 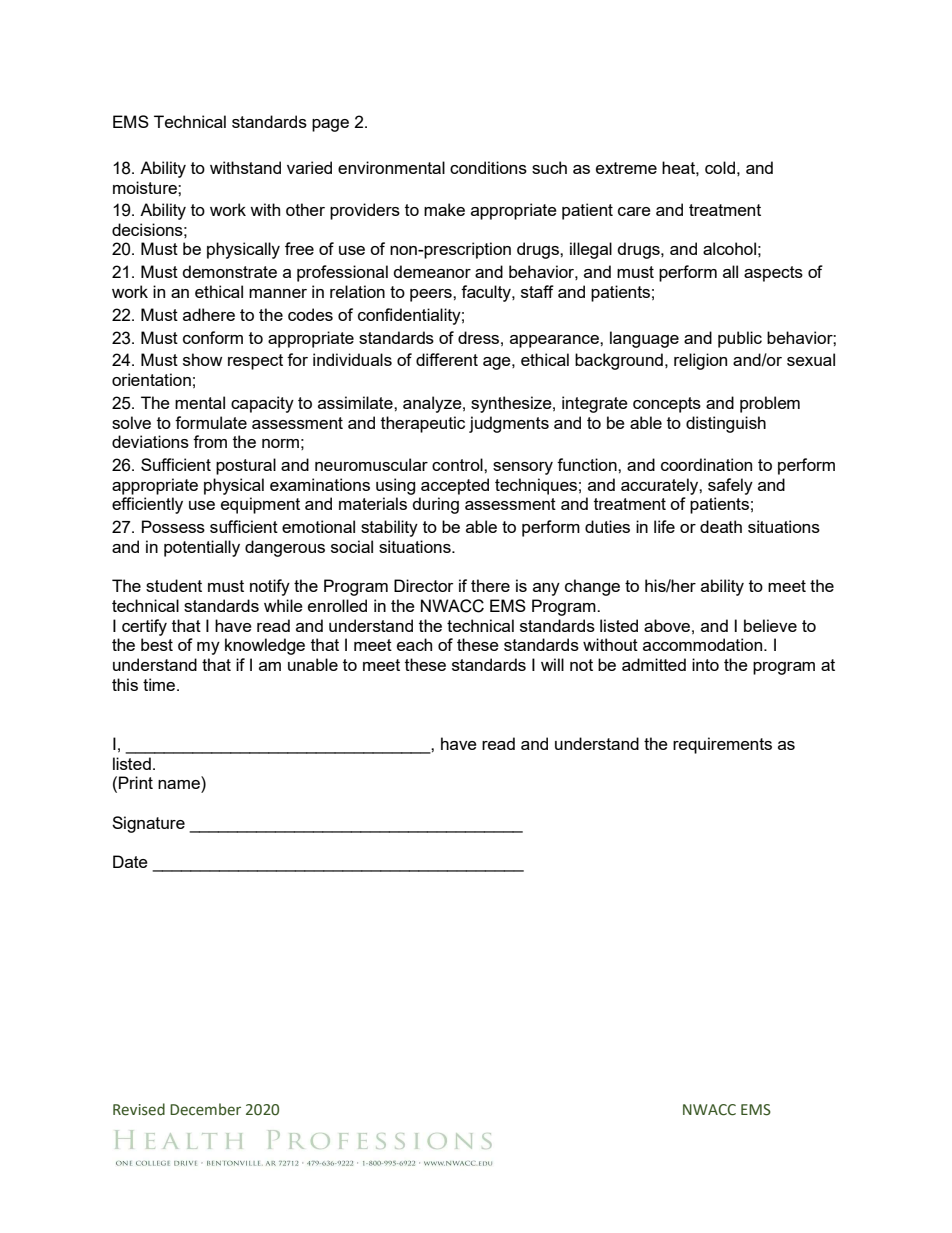 What do you see at coordinates (490, 585) in the image?
I see `there` at bounding box center [490, 585].
